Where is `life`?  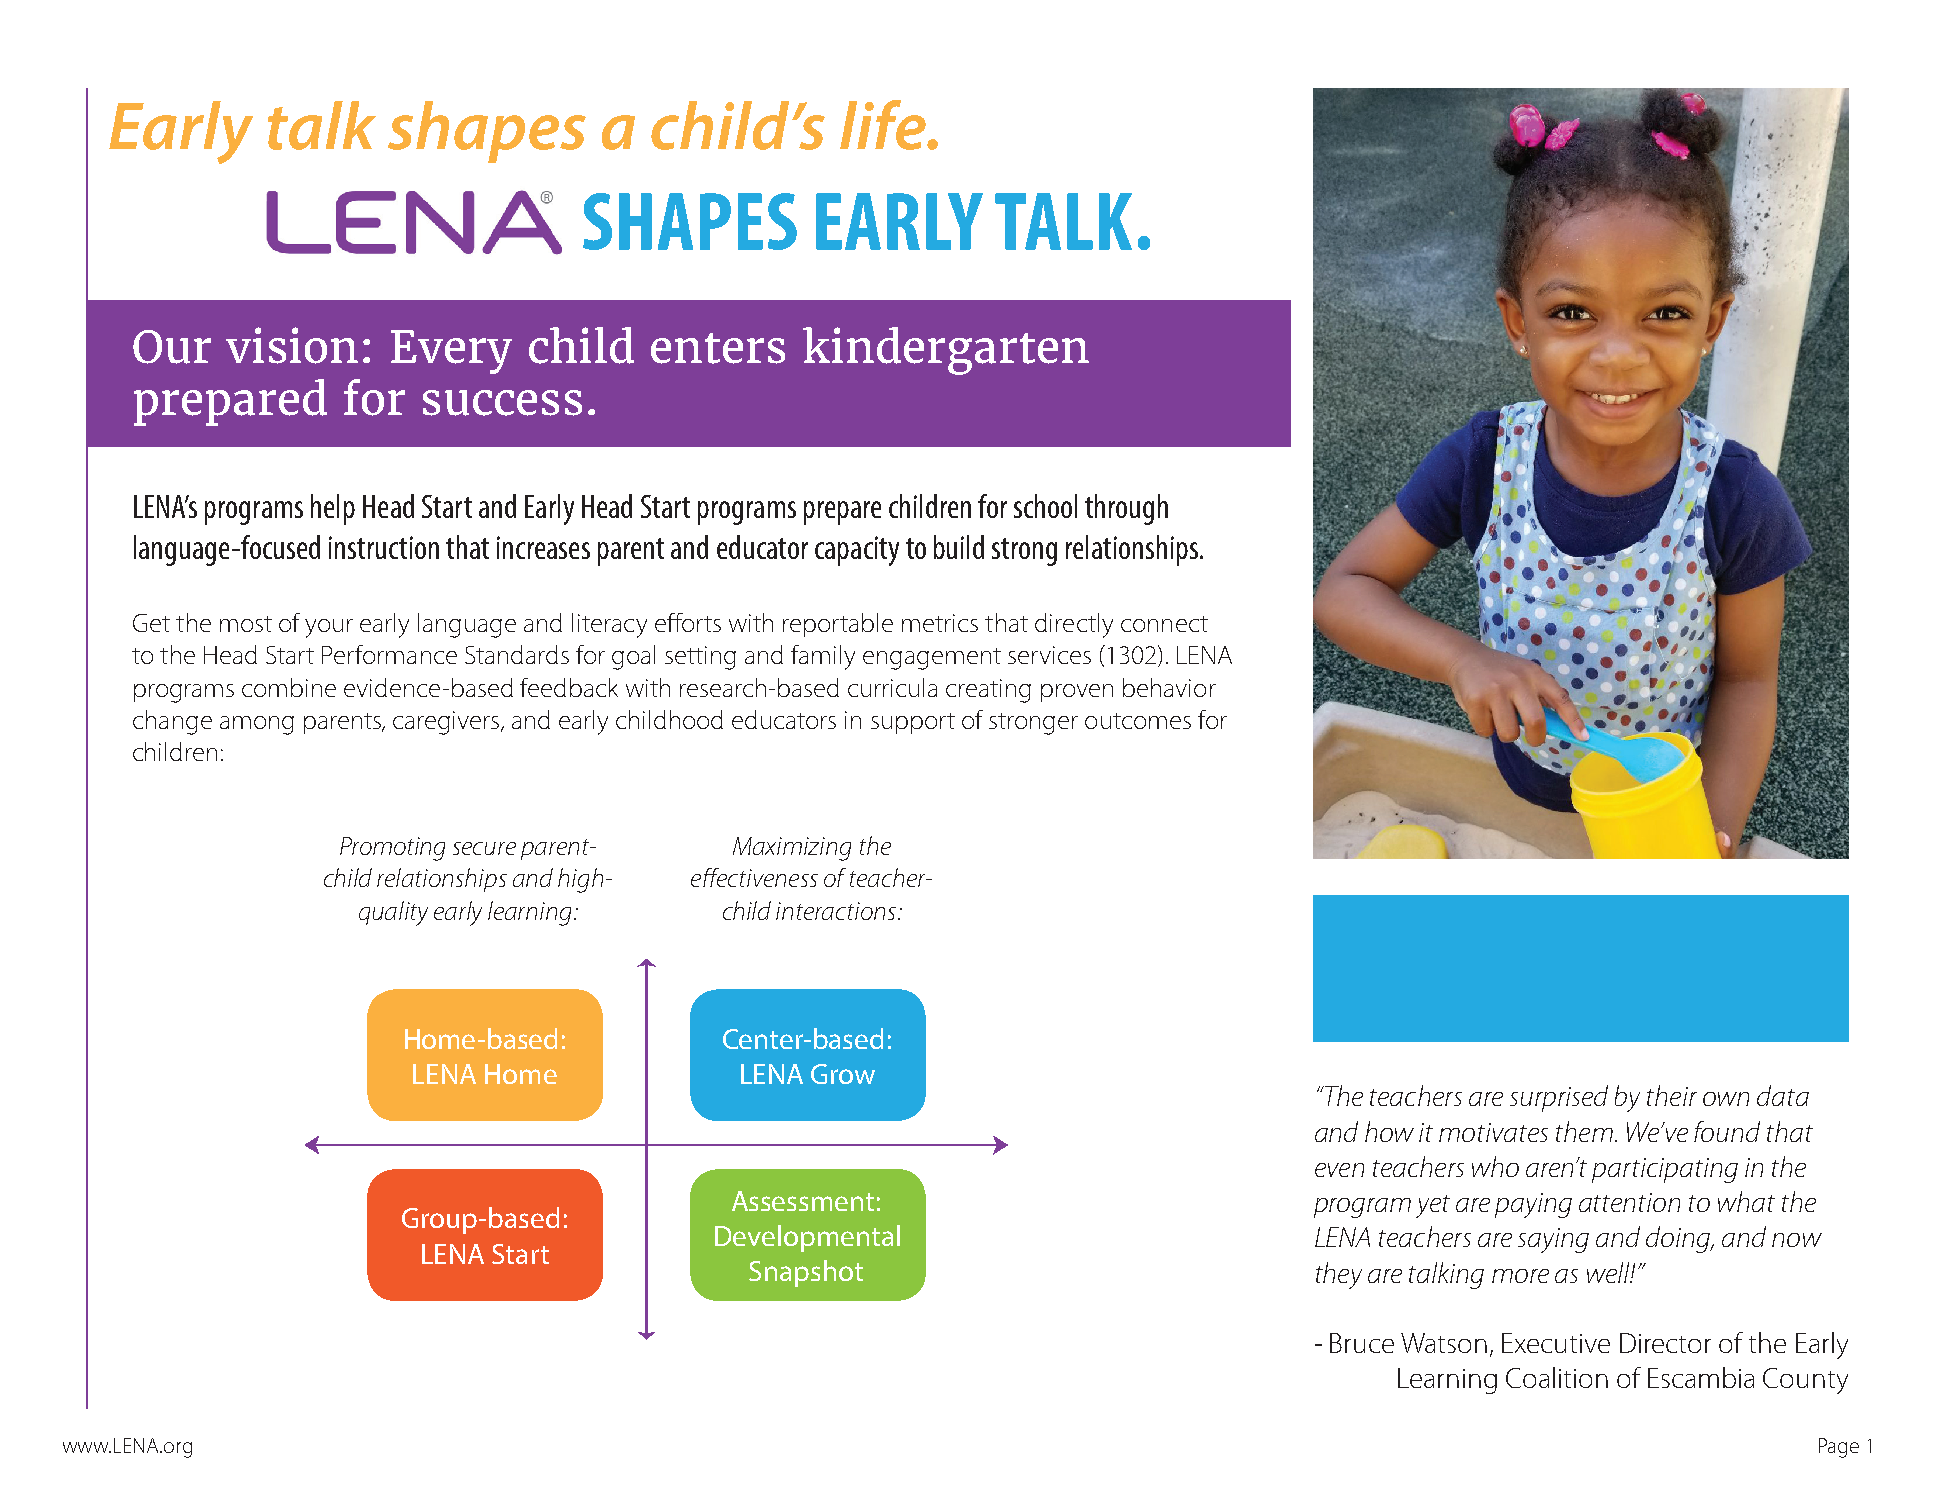 life is located at coordinates (884, 125).
